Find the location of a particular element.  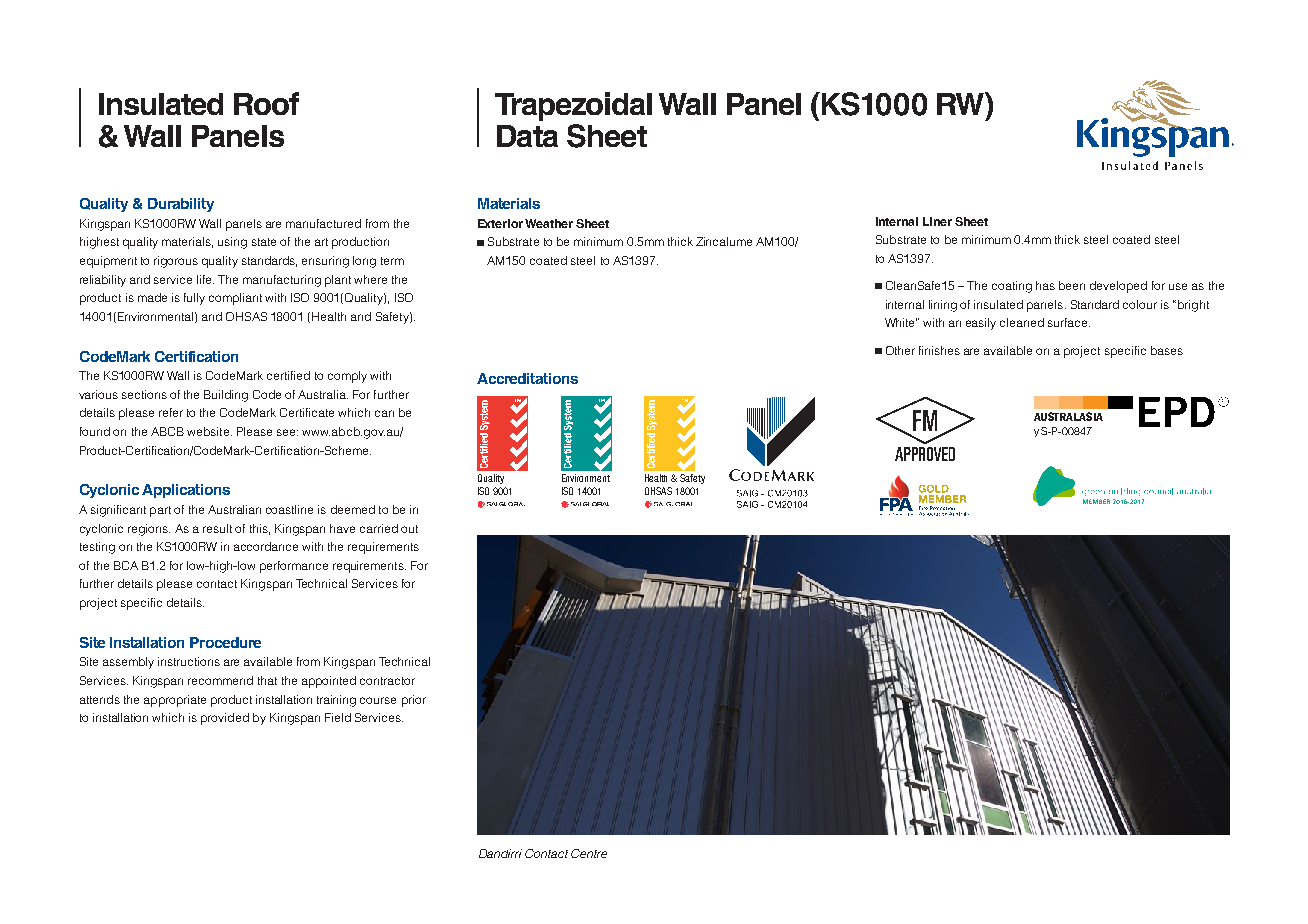

life is located at coordinates (205, 279).
